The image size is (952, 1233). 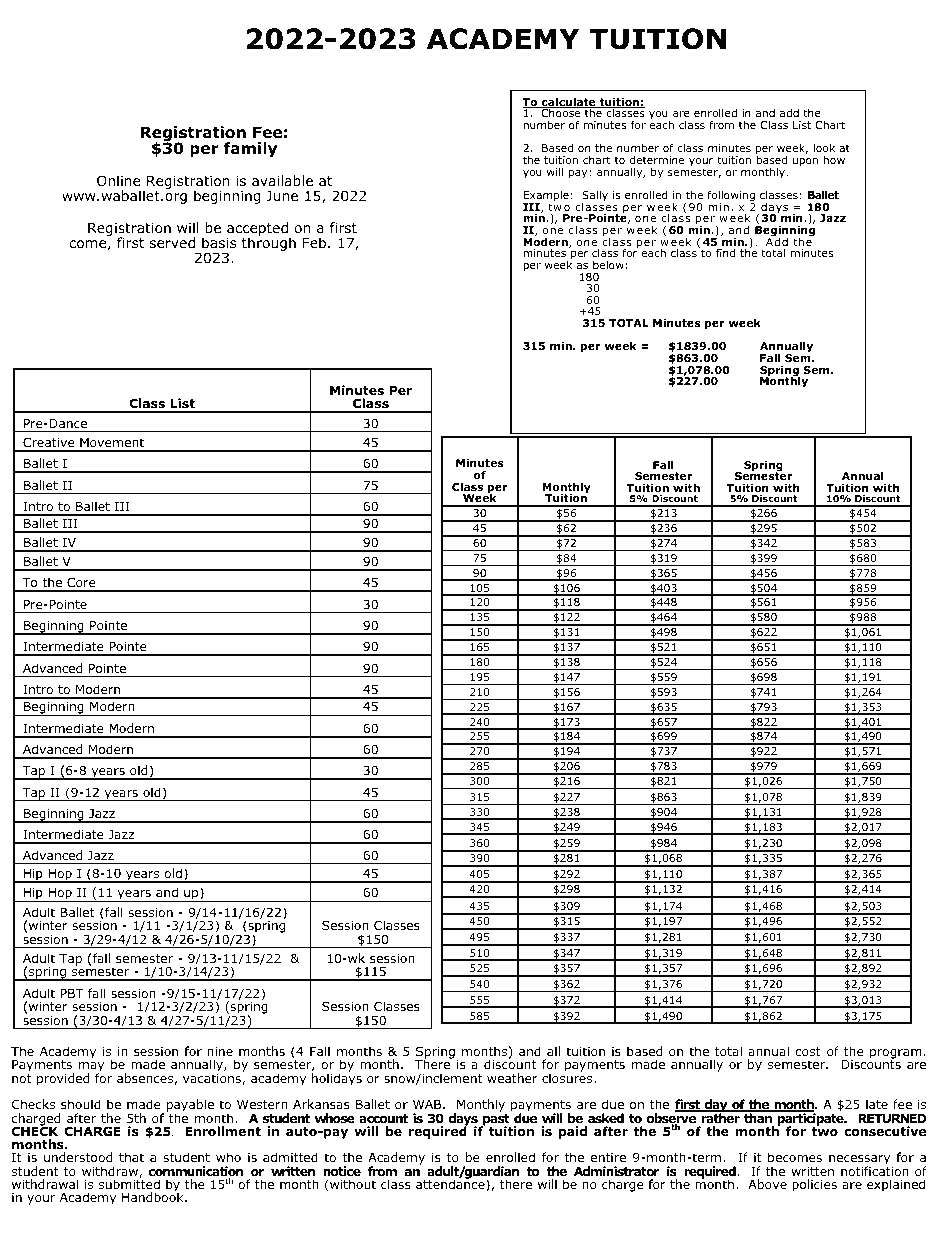 What do you see at coordinates (725, 252) in the screenshot?
I see `find` at bounding box center [725, 252].
